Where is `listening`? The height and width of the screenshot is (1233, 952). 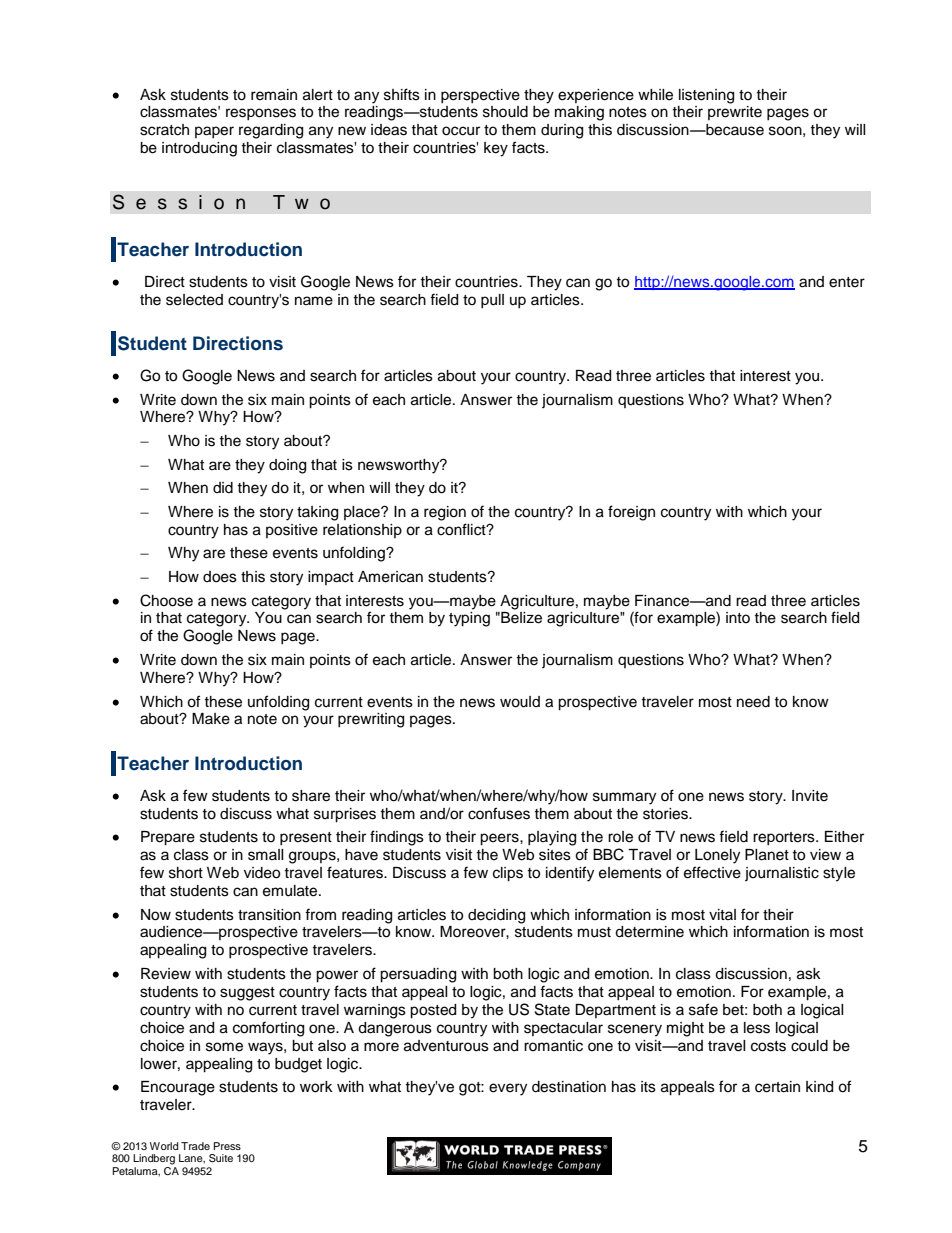 listening is located at coordinates (706, 96).
